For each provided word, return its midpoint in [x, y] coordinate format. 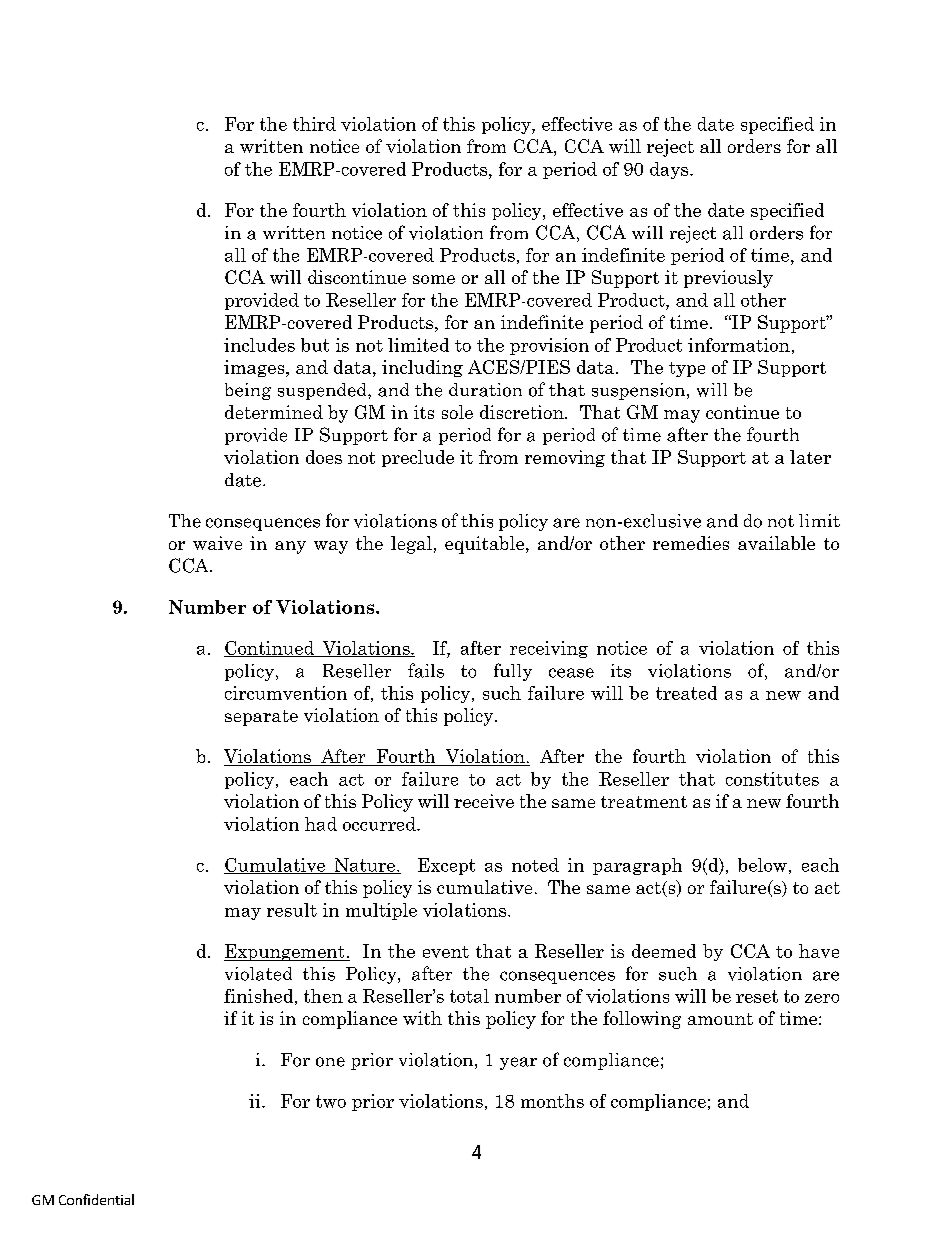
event [446, 952]
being [248, 391]
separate [261, 718]
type [687, 369]
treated [686, 693]
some [434, 279]
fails [426, 670]
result [292, 910]
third [314, 124]
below [762, 865]
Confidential [96, 1199]
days [670, 170]
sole [457, 412]
